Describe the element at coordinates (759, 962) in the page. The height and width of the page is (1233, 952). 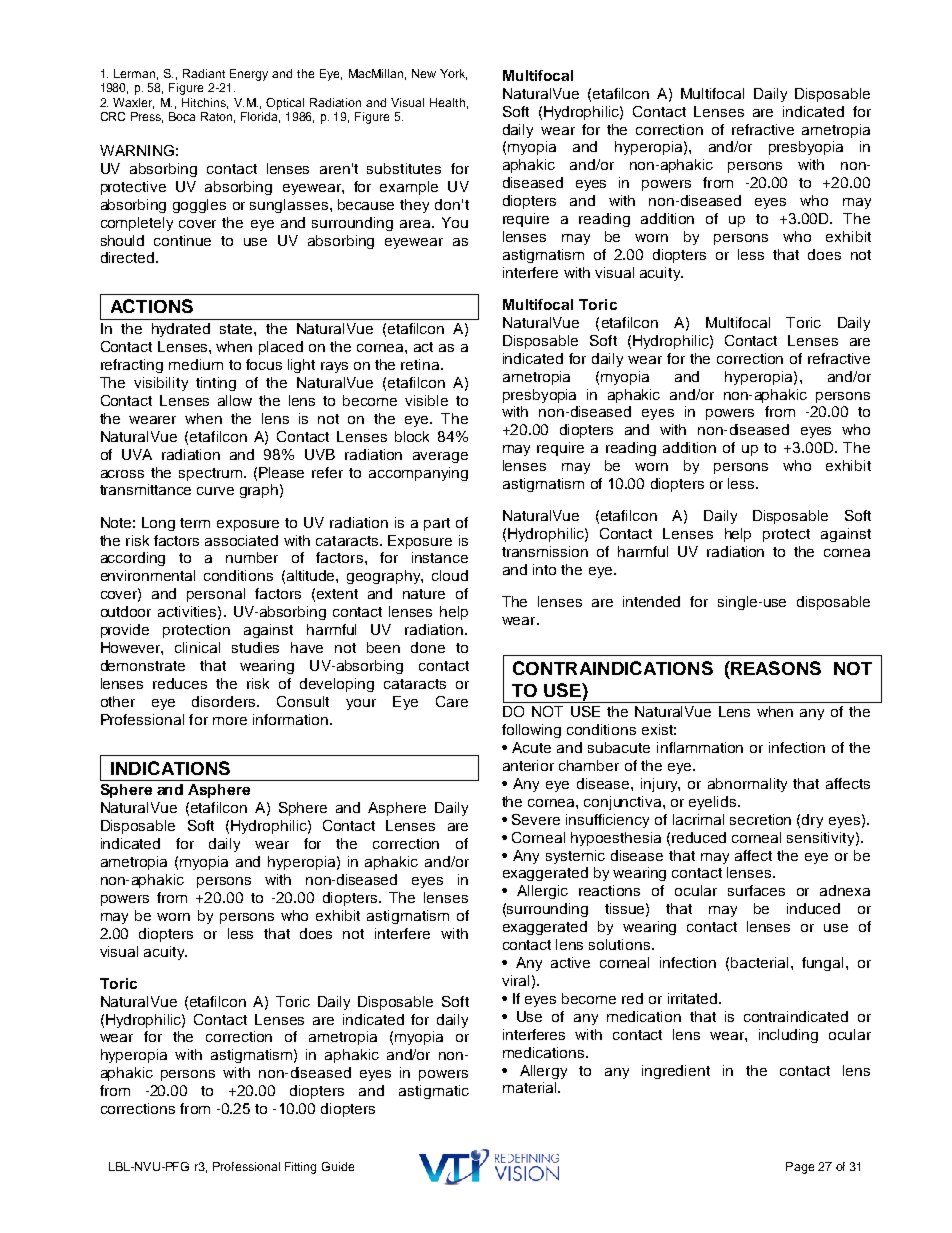
I see `bacterial` at that location.
